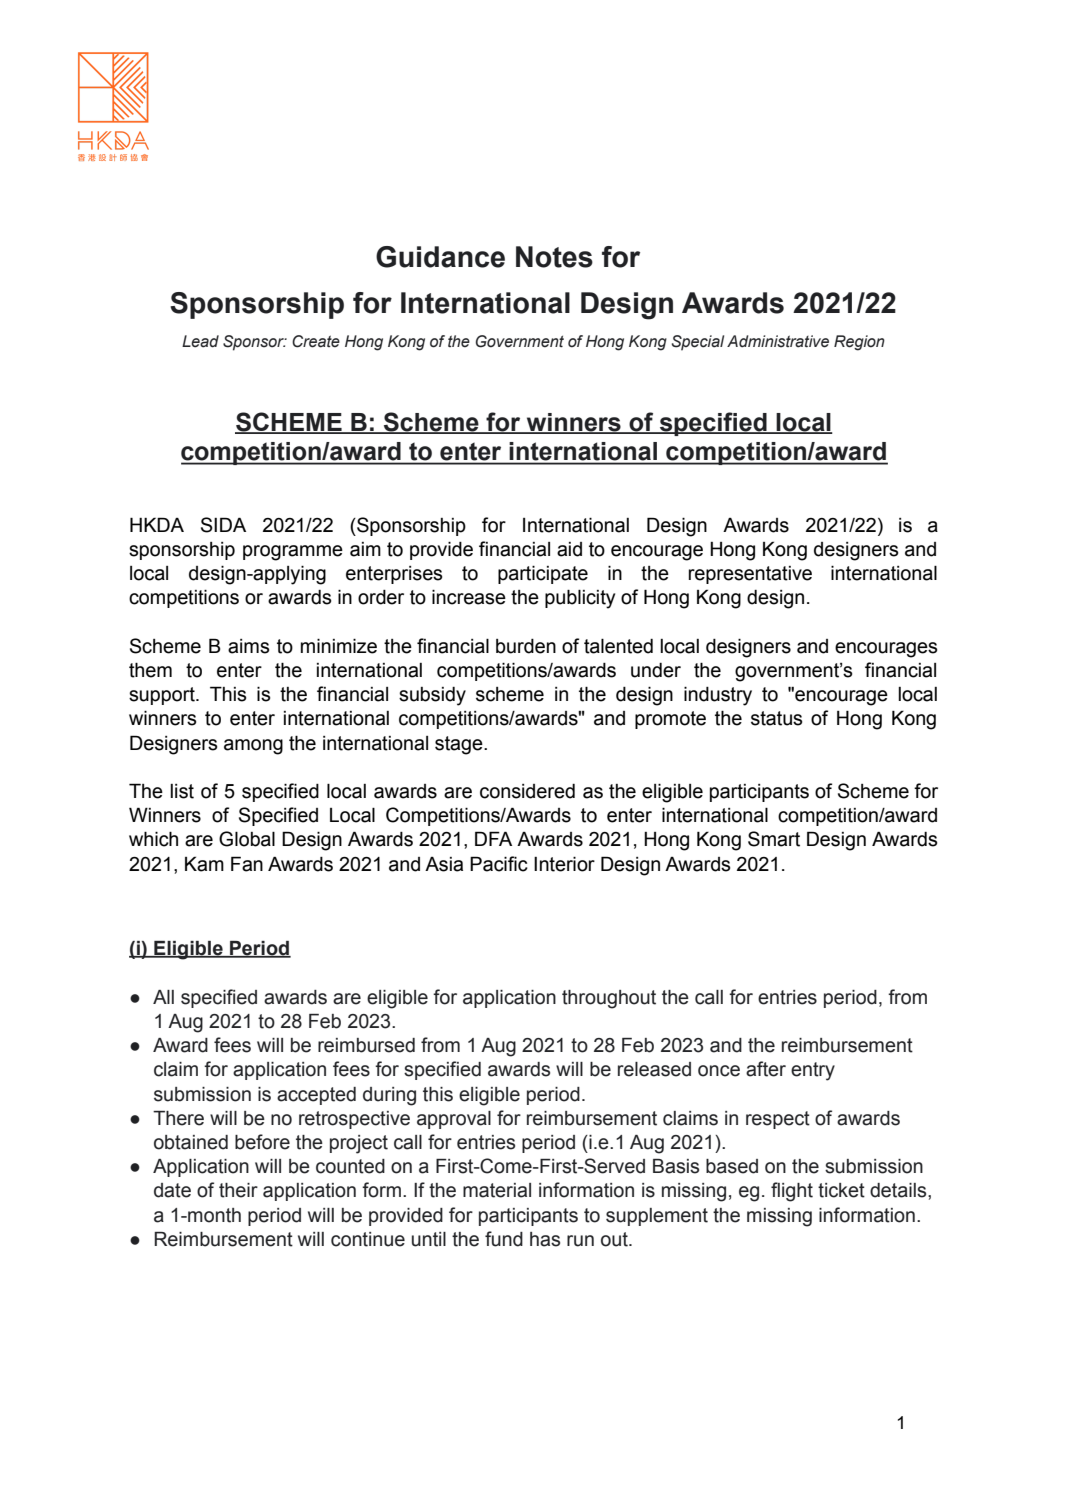  Describe the element at coordinates (543, 574) in the screenshot. I see `participate` at that location.
